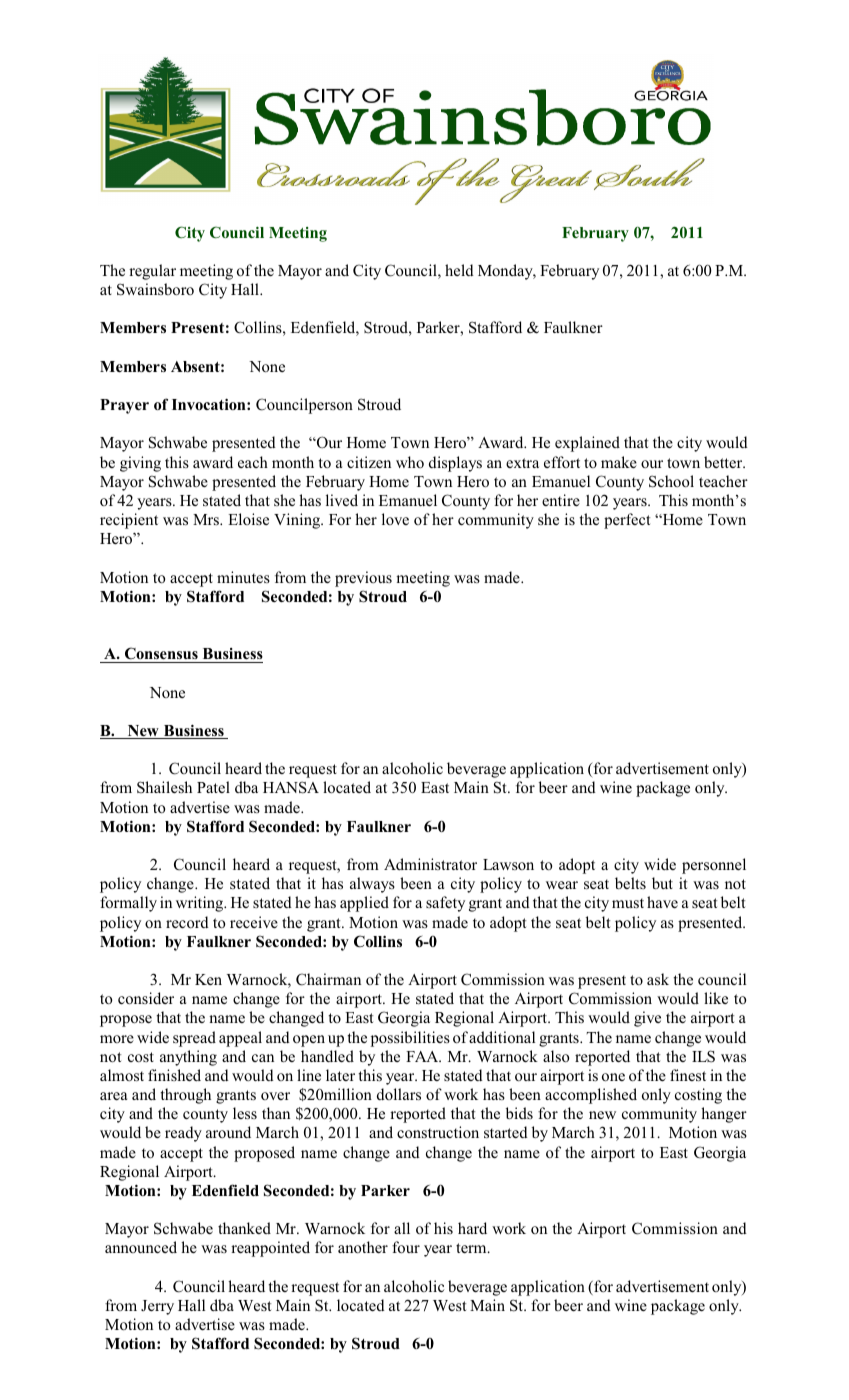 This document has width=849, height=1400. Describe the element at coordinates (410, 1039) in the document. I see `possibilities` at that location.
